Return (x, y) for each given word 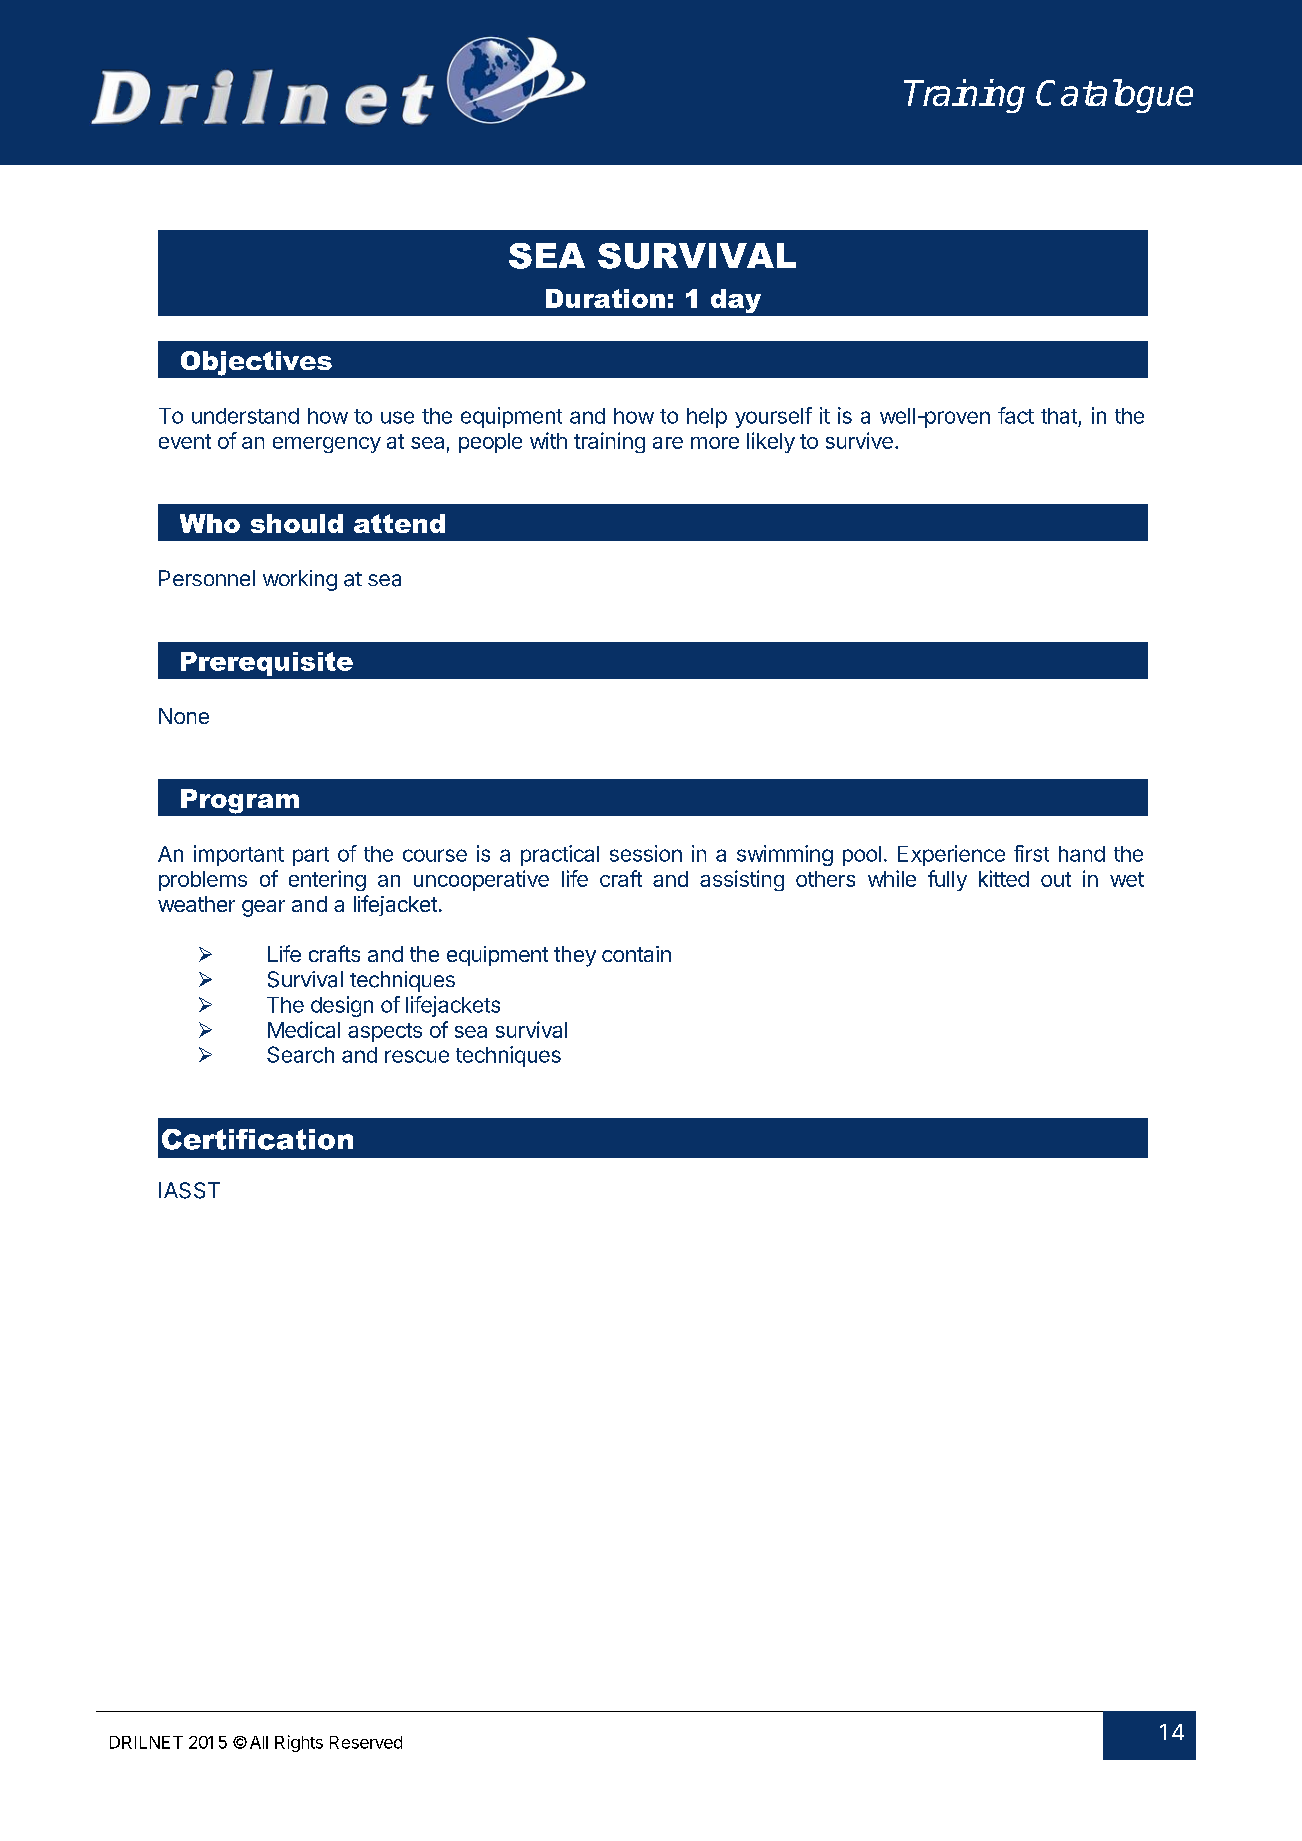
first (1031, 853)
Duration (605, 298)
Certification (257, 1139)
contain (636, 954)
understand (245, 416)
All (259, 1742)
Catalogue (1114, 96)
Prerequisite (267, 664)
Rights (299, 1743)
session (646, 853)
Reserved (366, 1742)
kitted (1004, 878)
